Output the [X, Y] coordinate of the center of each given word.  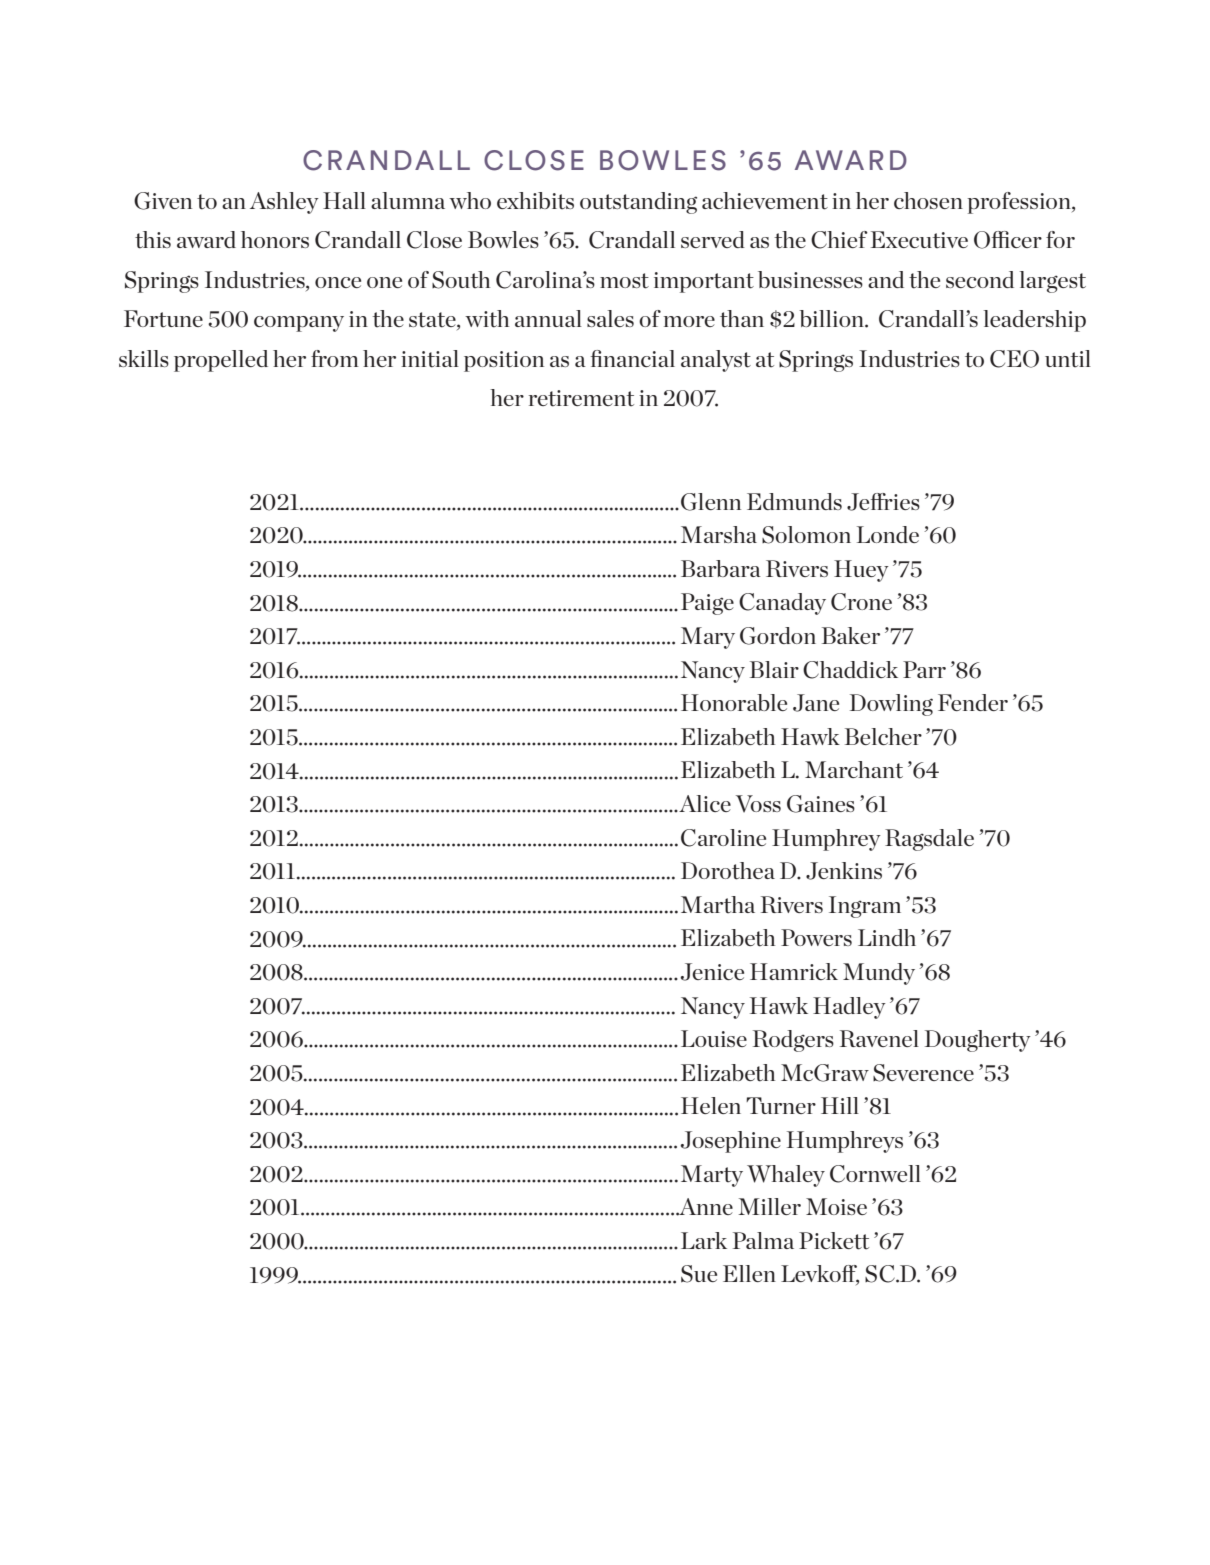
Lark [704, 1240]
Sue [699, 1274]
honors [275, 239]
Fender [973, 702]
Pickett [834, 1241]
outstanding [638, 203]
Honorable [734, 702]
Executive [919, 240]
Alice [705, 803]
